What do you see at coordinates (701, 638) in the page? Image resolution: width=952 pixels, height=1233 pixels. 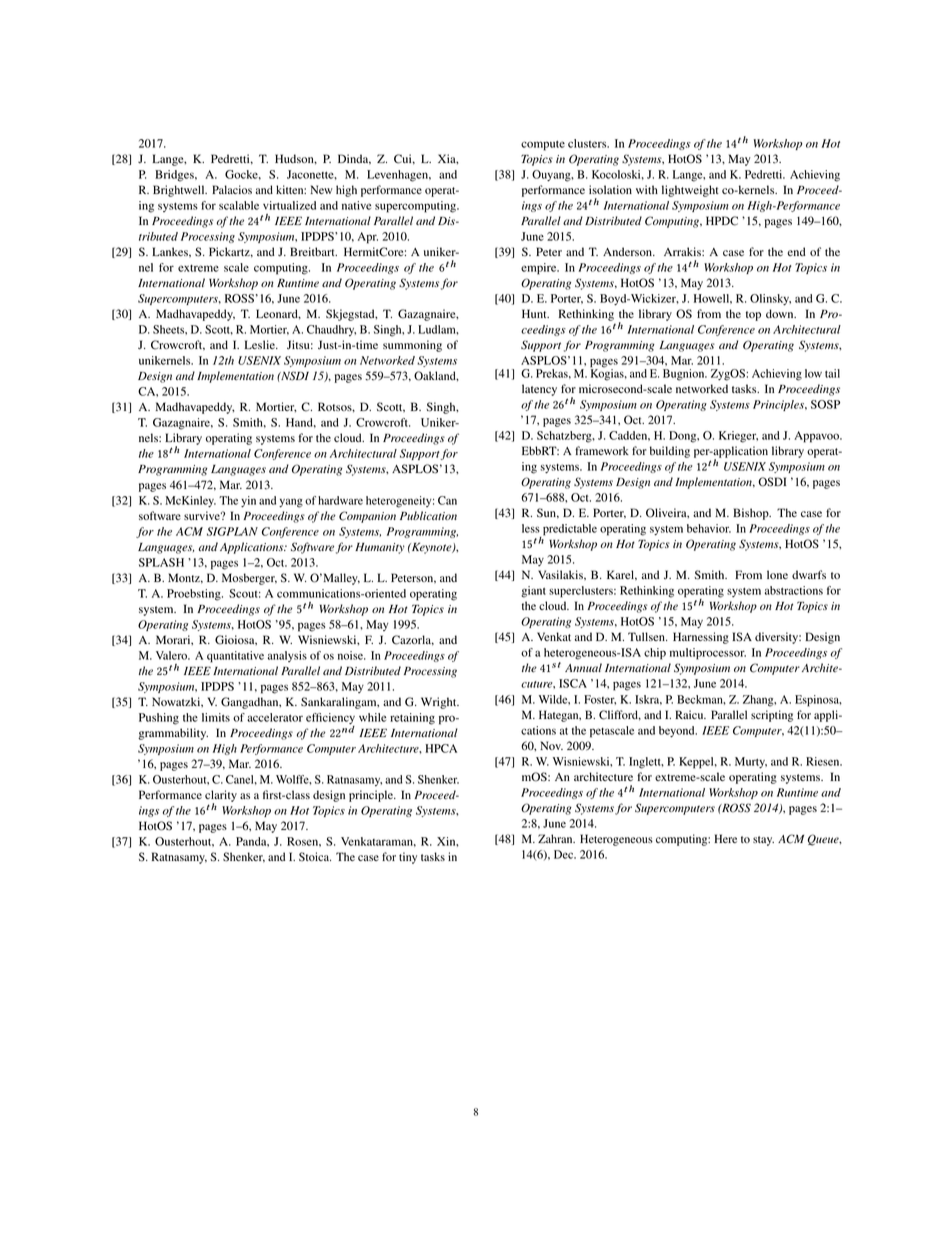 I see `Harnessing` at bounding box center [701, 638].
